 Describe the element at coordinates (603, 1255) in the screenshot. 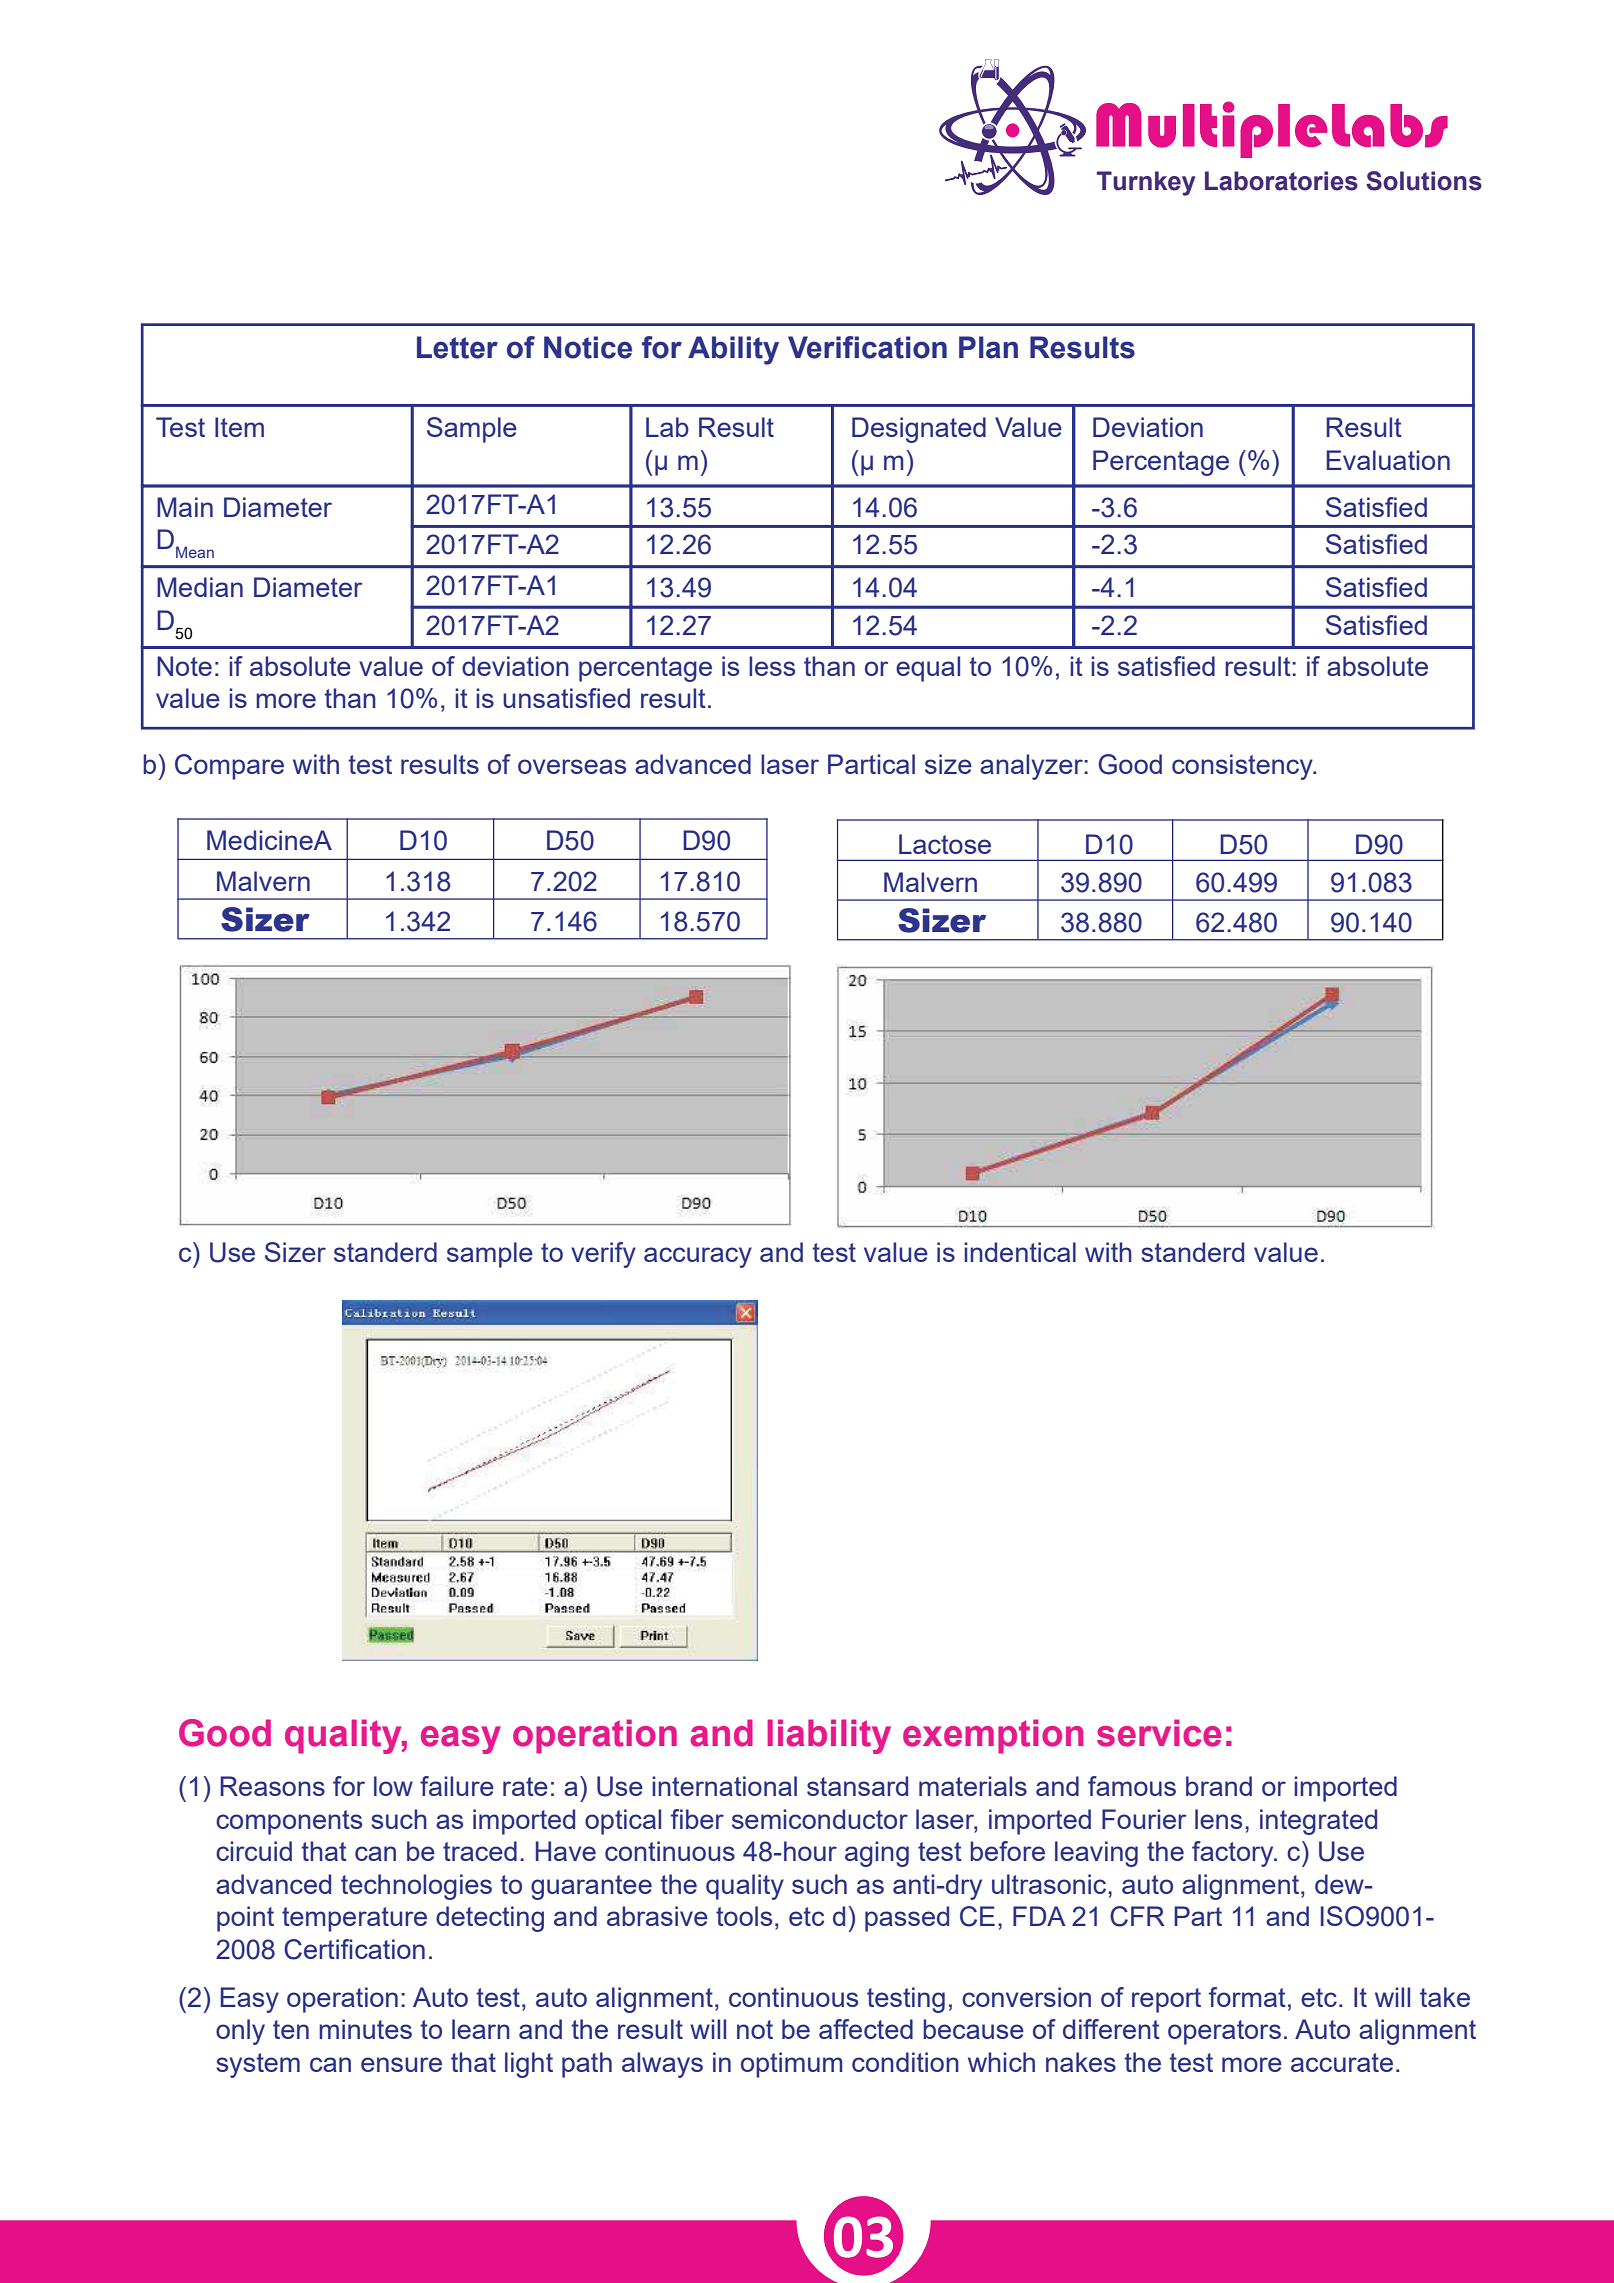

I see `verify` at that location.
